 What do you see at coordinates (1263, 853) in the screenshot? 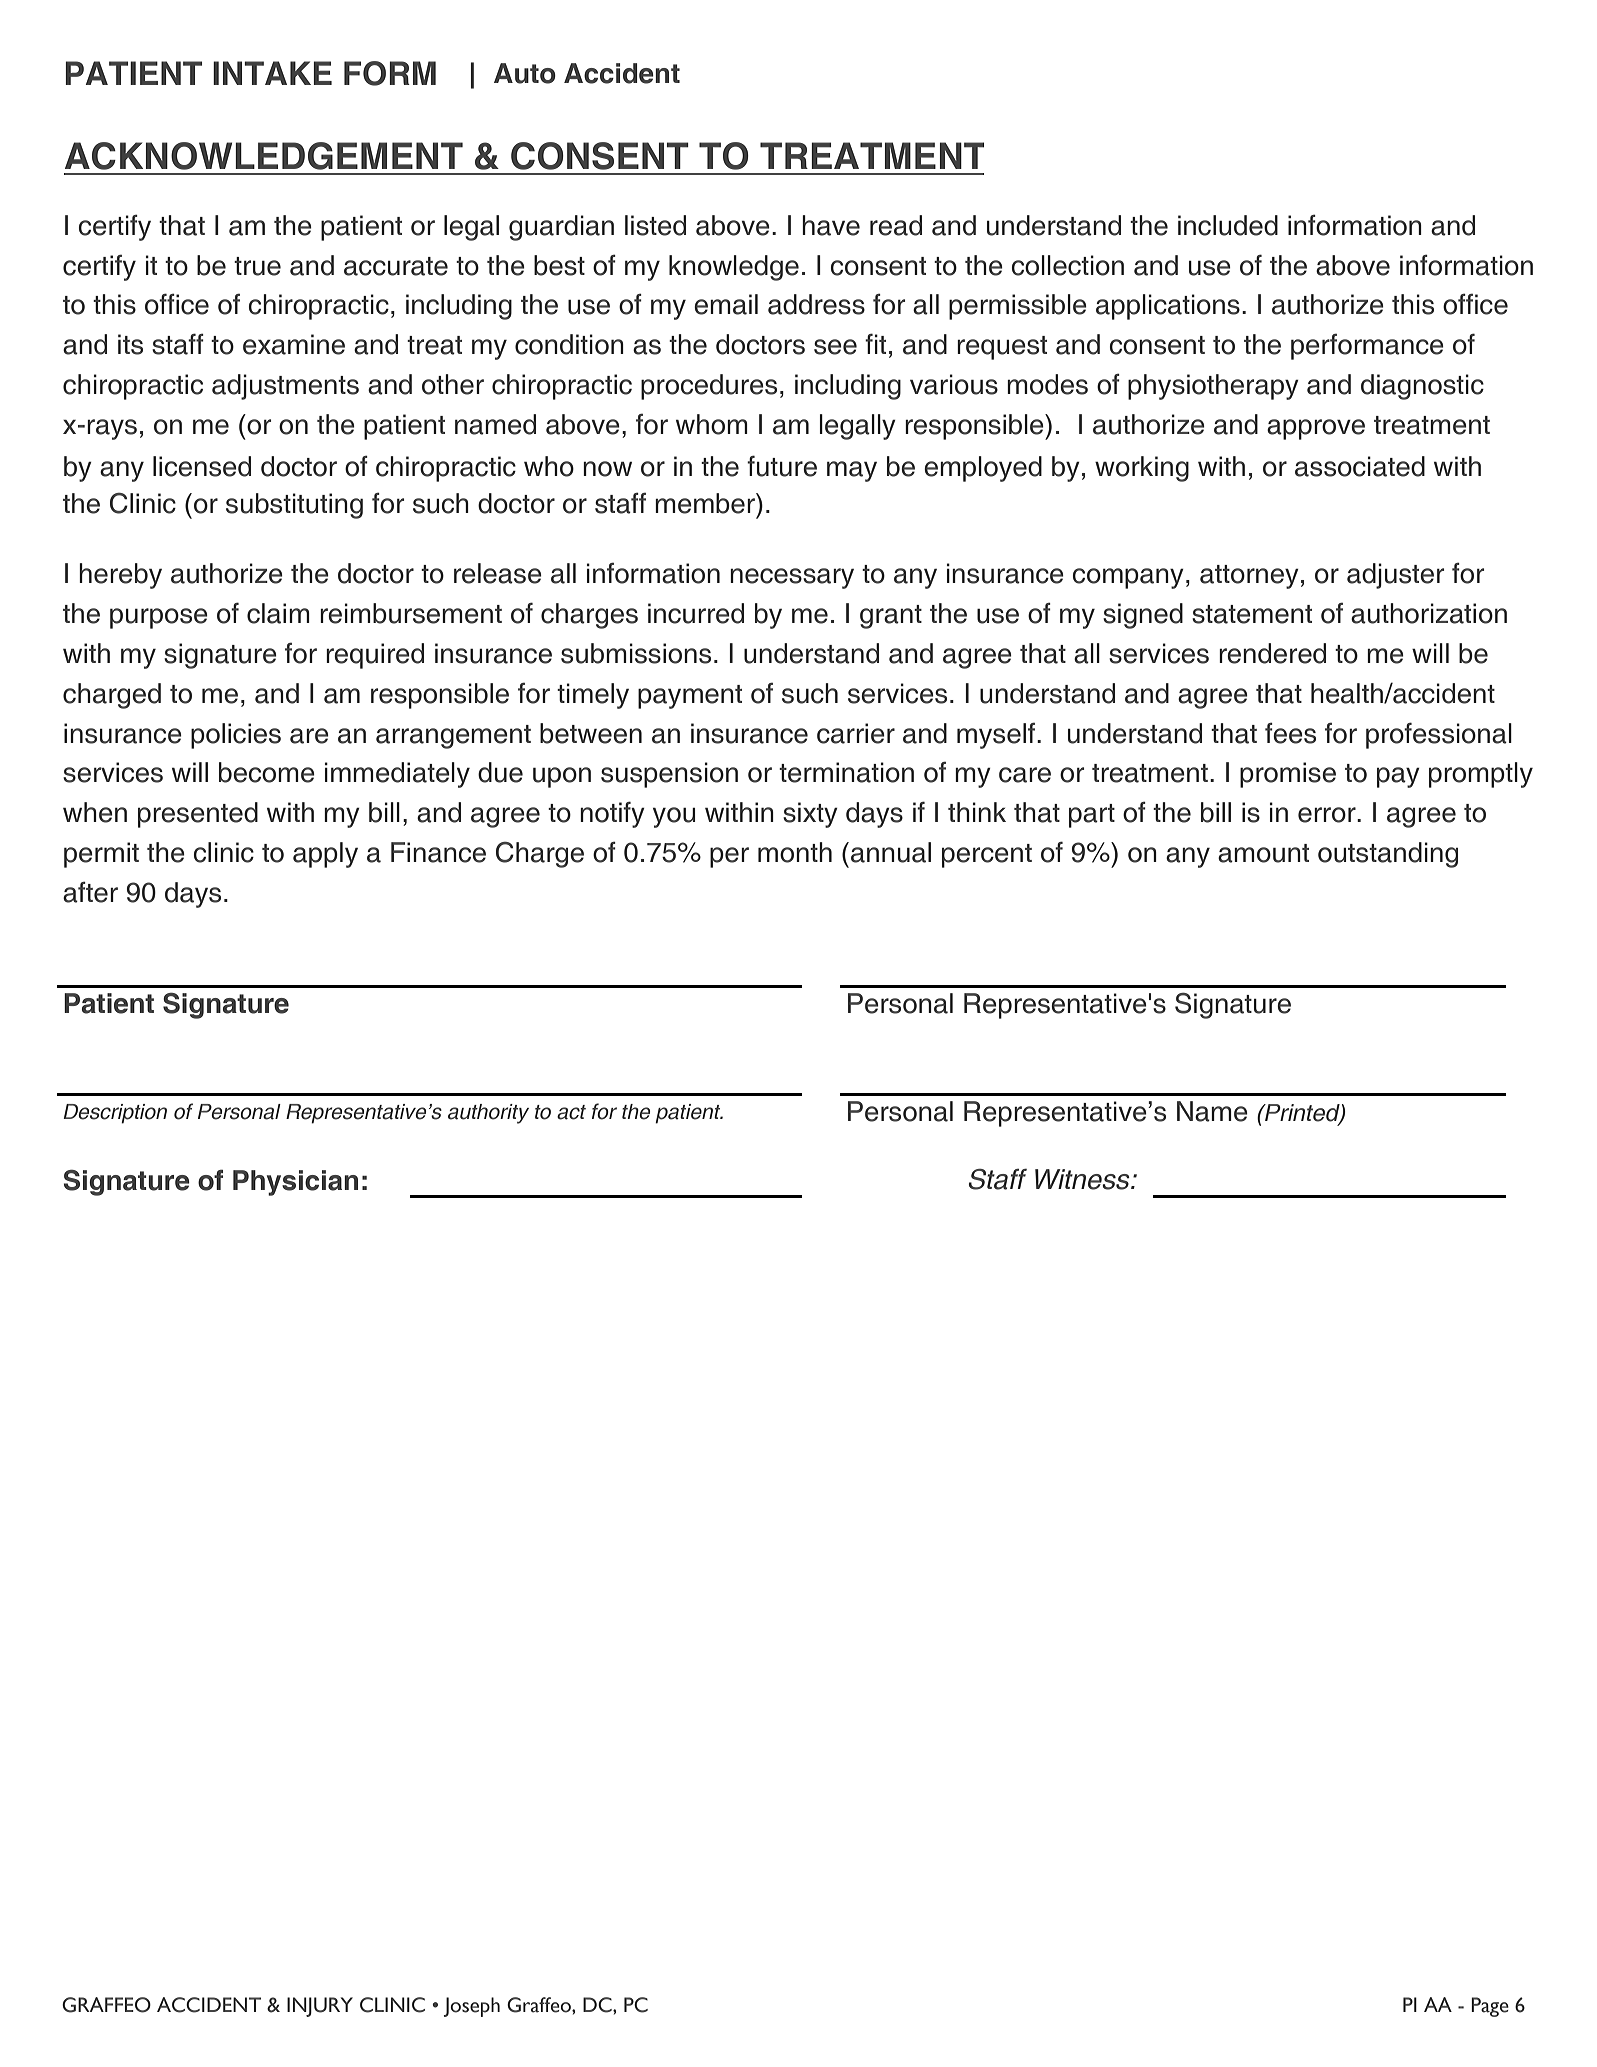
I see `amount` at bounding box center [1263, 853].
